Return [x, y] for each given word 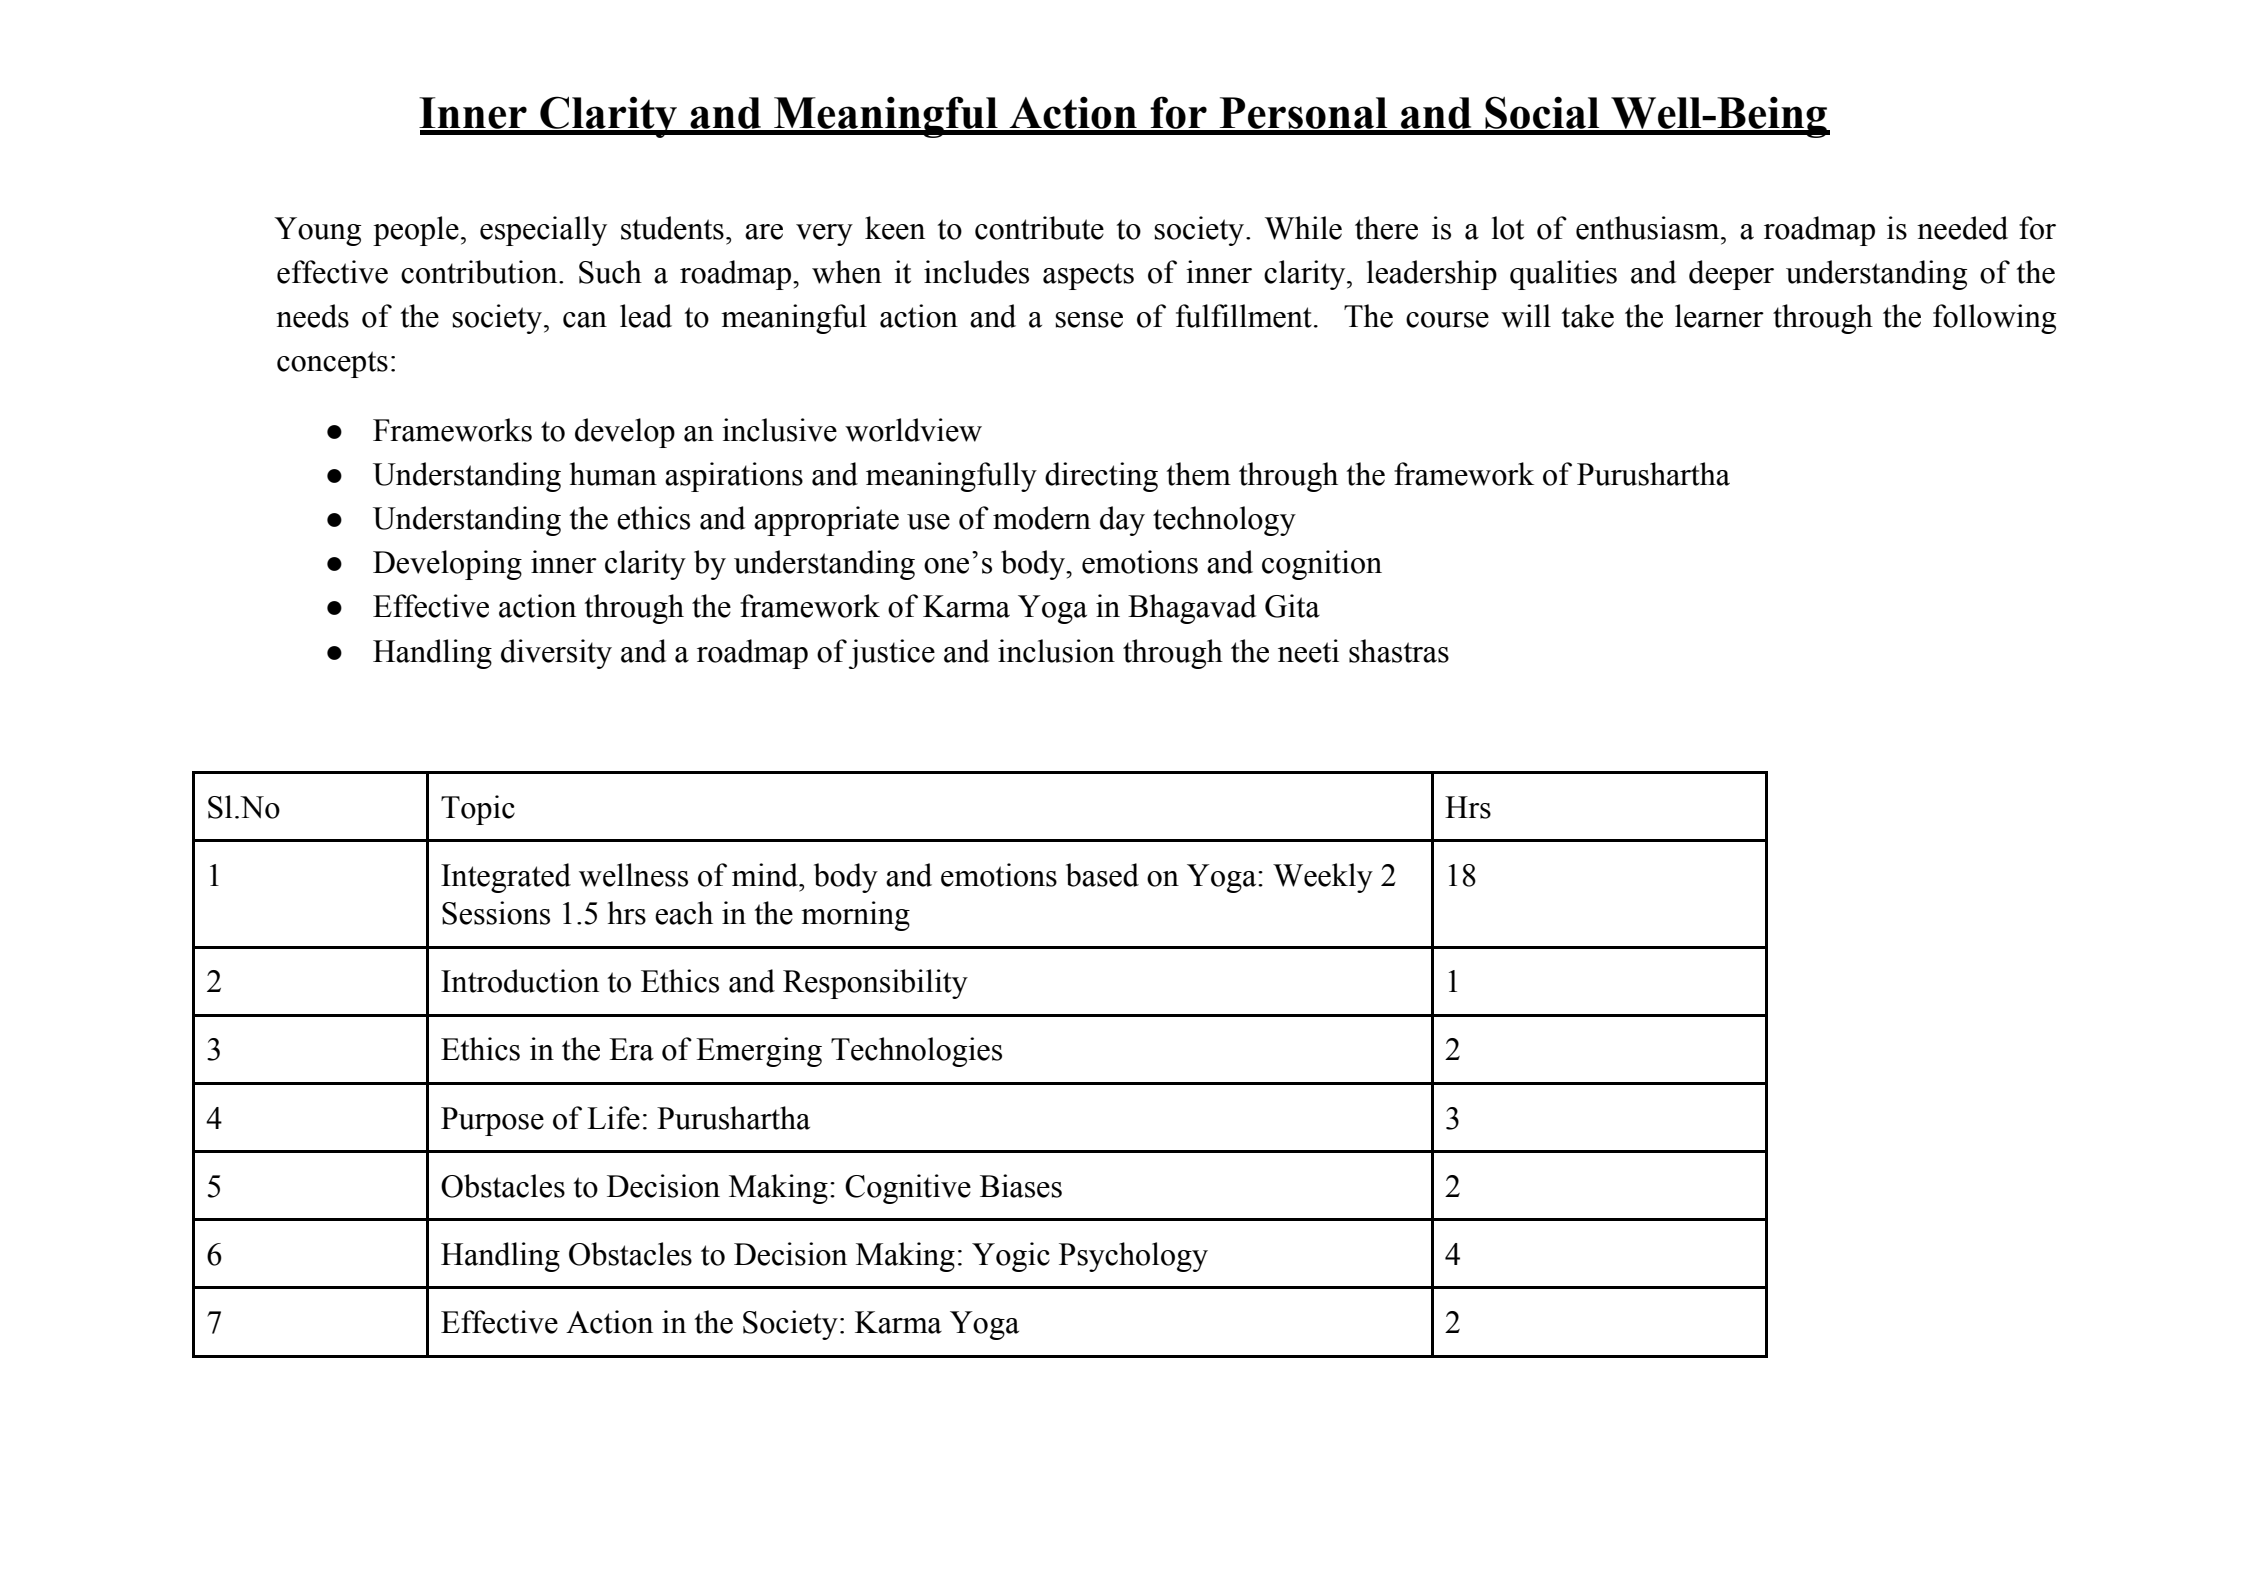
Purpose [492, 1121]
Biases [1021, 1186]
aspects [1088, 276]
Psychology [1133, 1257]
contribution [480, 272]
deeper [1731, 275]
